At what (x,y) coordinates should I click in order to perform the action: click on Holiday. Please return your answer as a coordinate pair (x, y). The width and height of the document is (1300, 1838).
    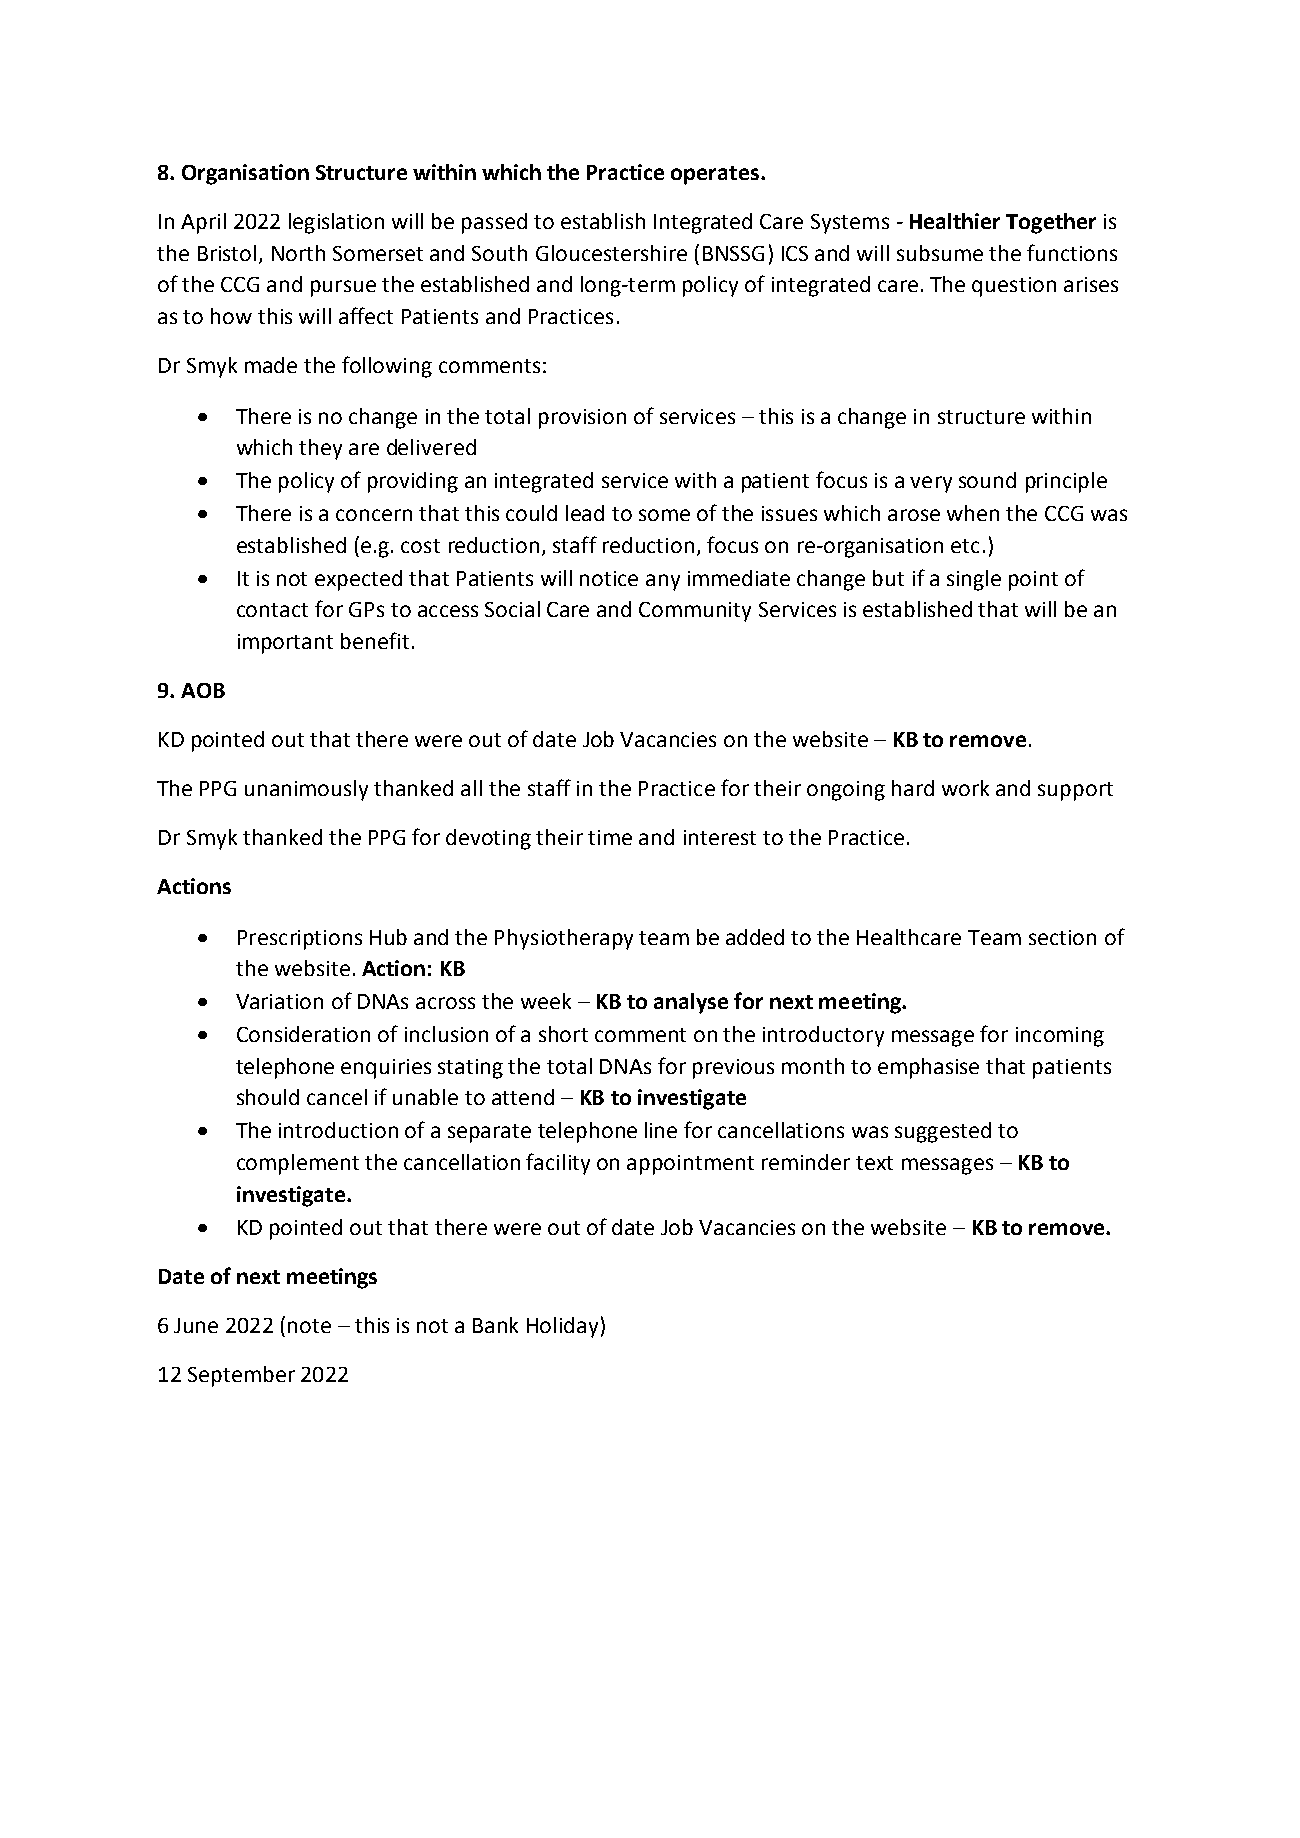
    Looking at the image, I should click on (562, 1327).
